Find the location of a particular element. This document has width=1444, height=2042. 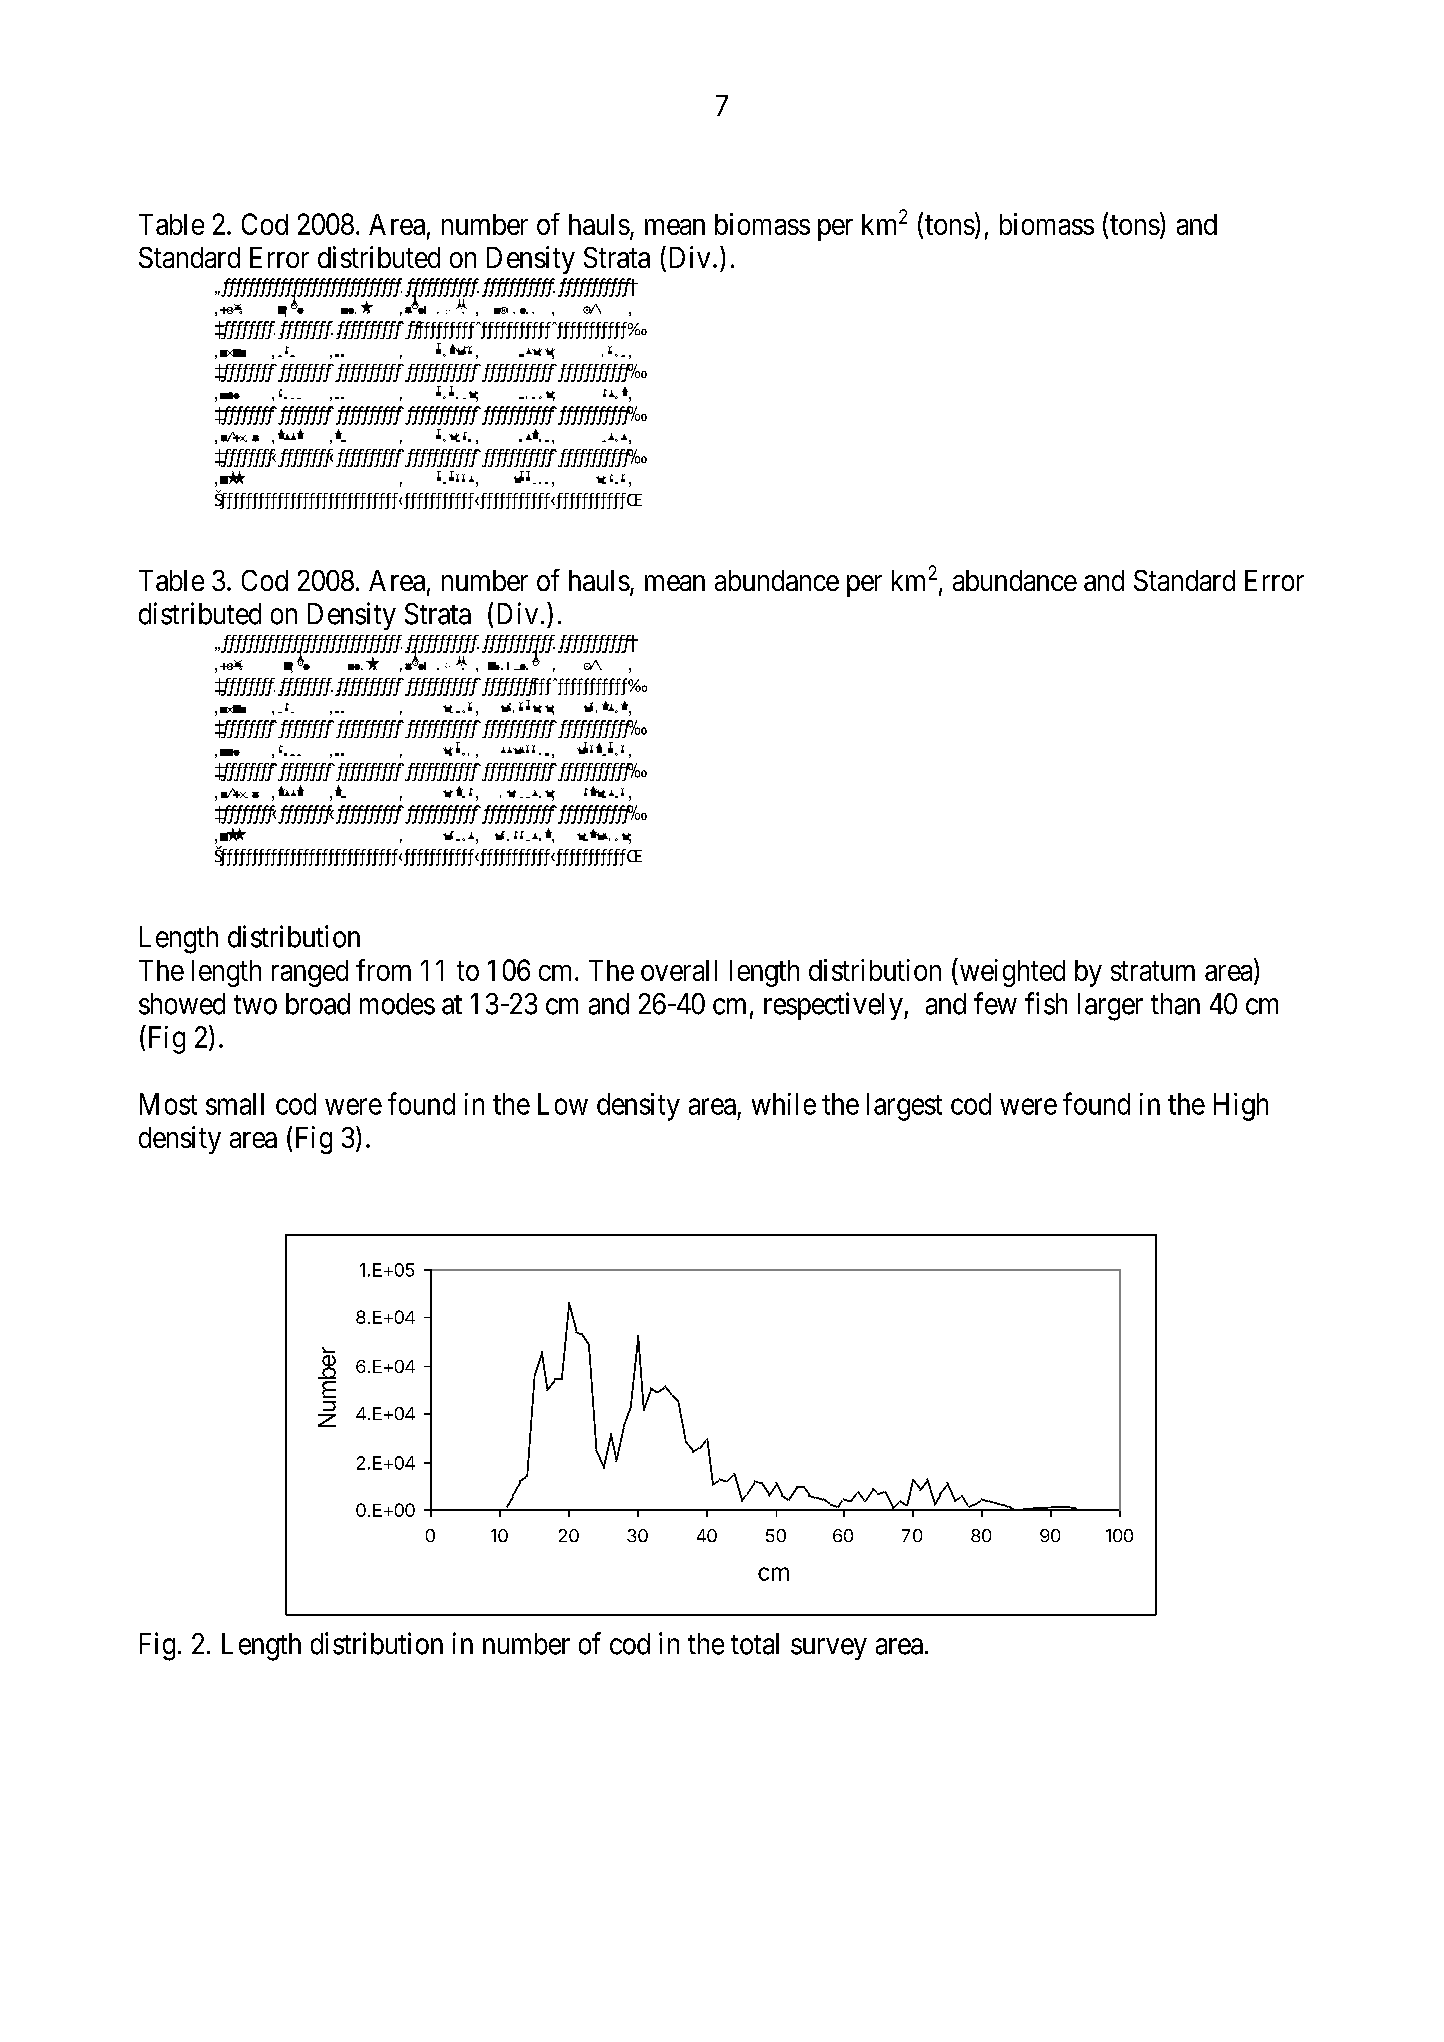

respectively is located at coordinates (834, 1006).
